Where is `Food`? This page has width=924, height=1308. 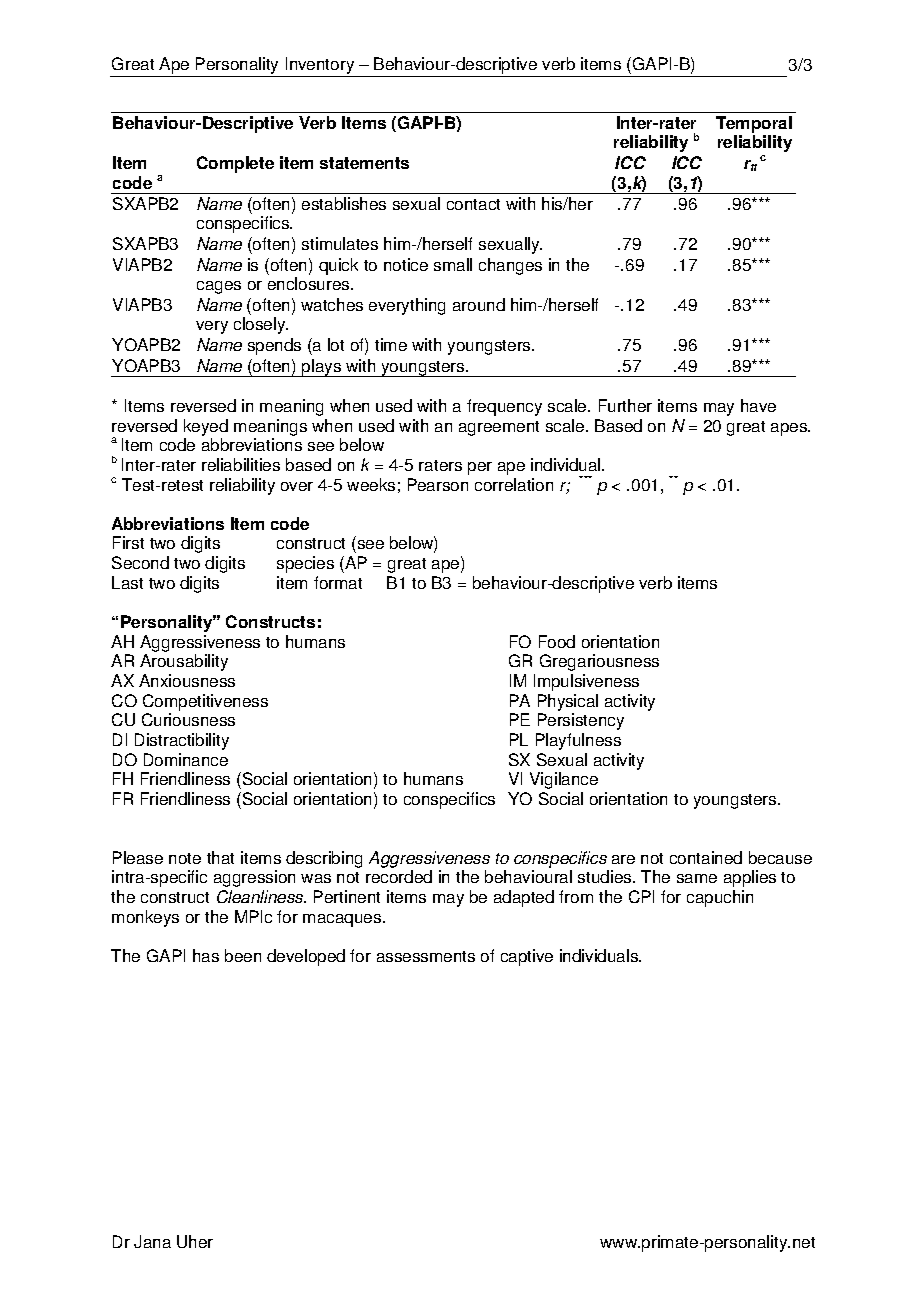 Food is located at coordinates (557, 641).
